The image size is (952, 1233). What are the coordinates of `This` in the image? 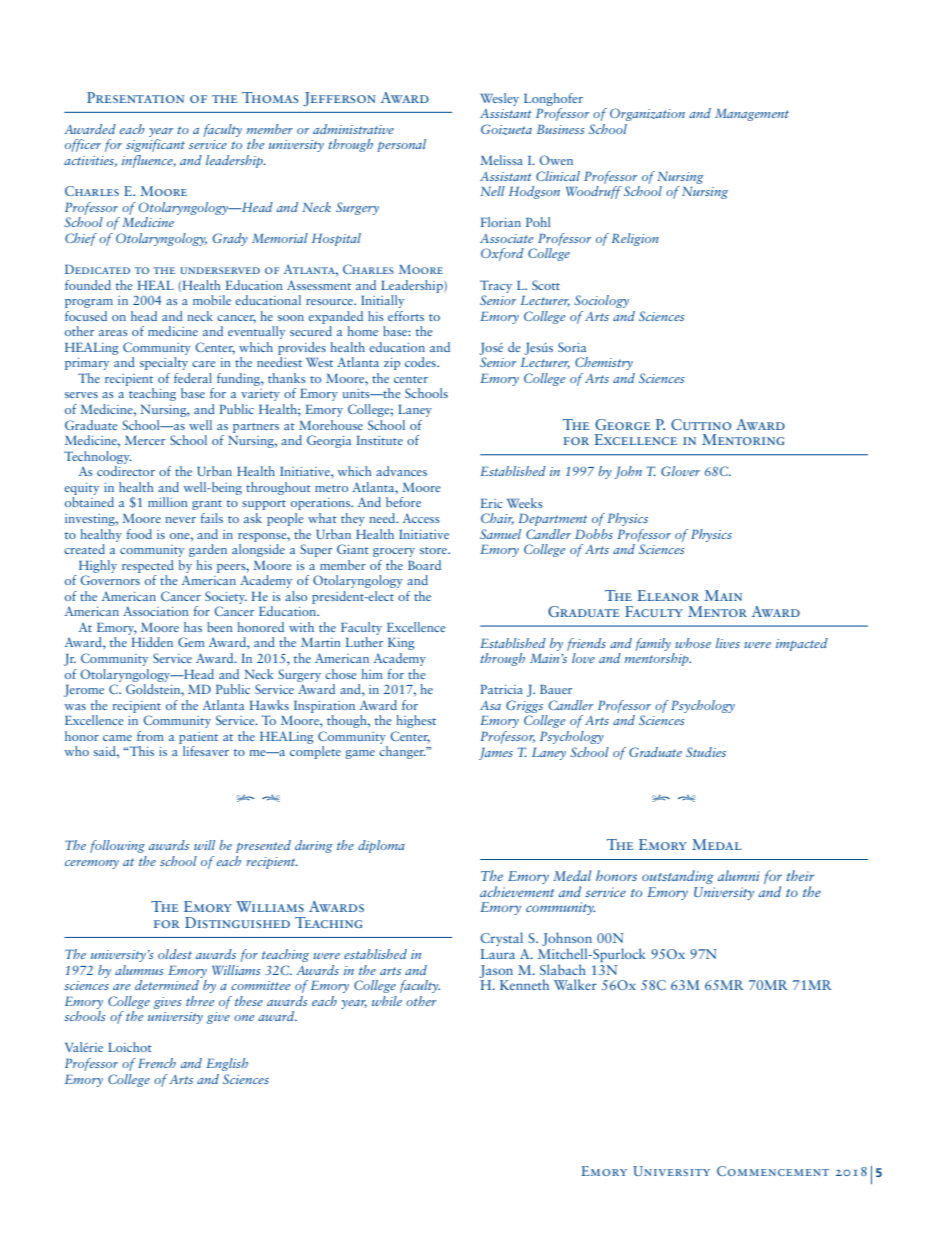 It's located at (141, 751).
